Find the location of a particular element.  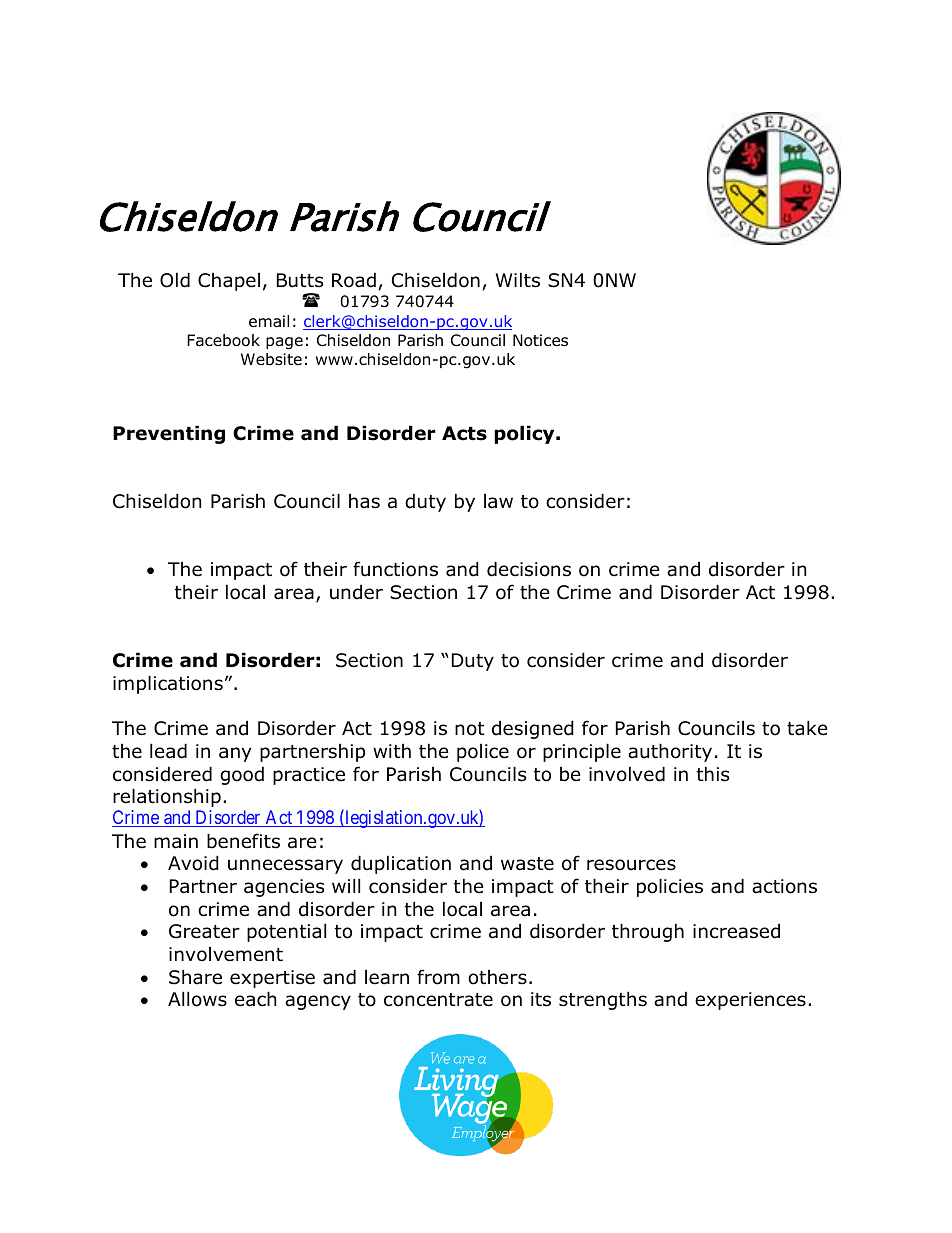

Notices is located at coordinates (540, 340).
